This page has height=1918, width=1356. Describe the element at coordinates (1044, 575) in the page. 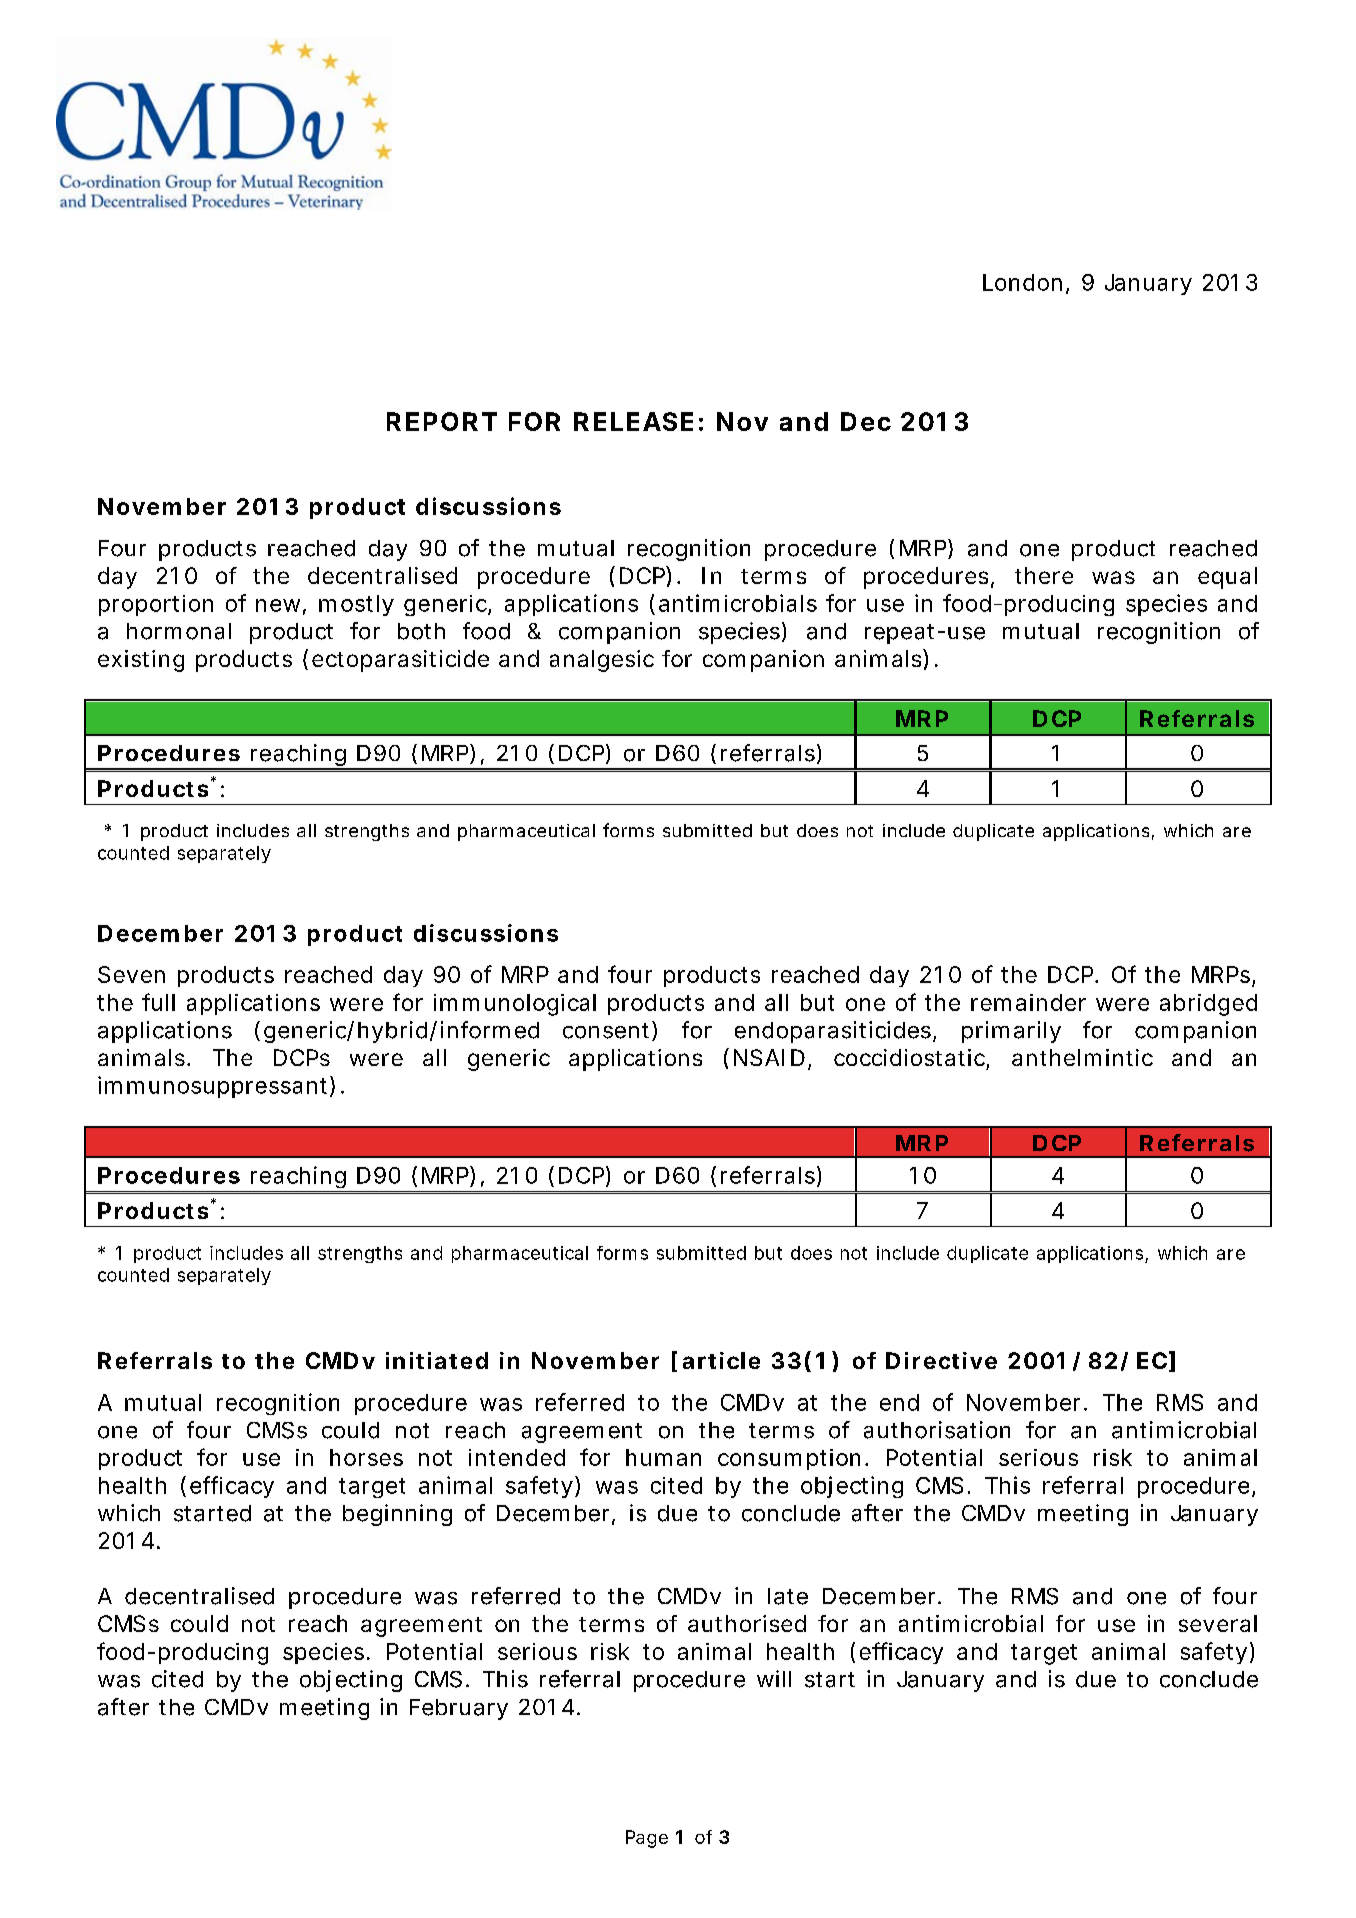

I see `there` at that location.
